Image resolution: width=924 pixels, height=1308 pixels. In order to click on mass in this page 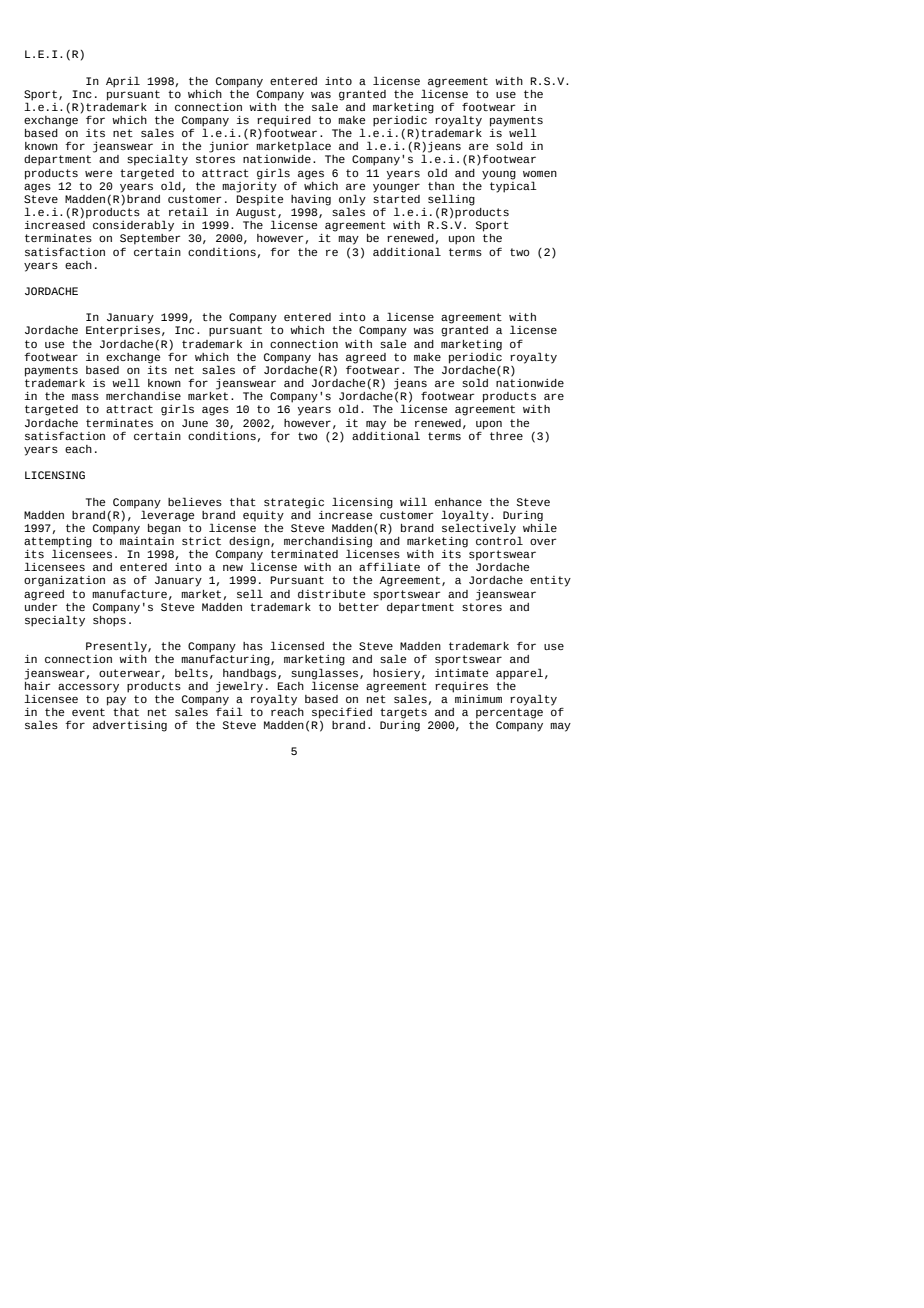, I will do `click(85, 396)`.
